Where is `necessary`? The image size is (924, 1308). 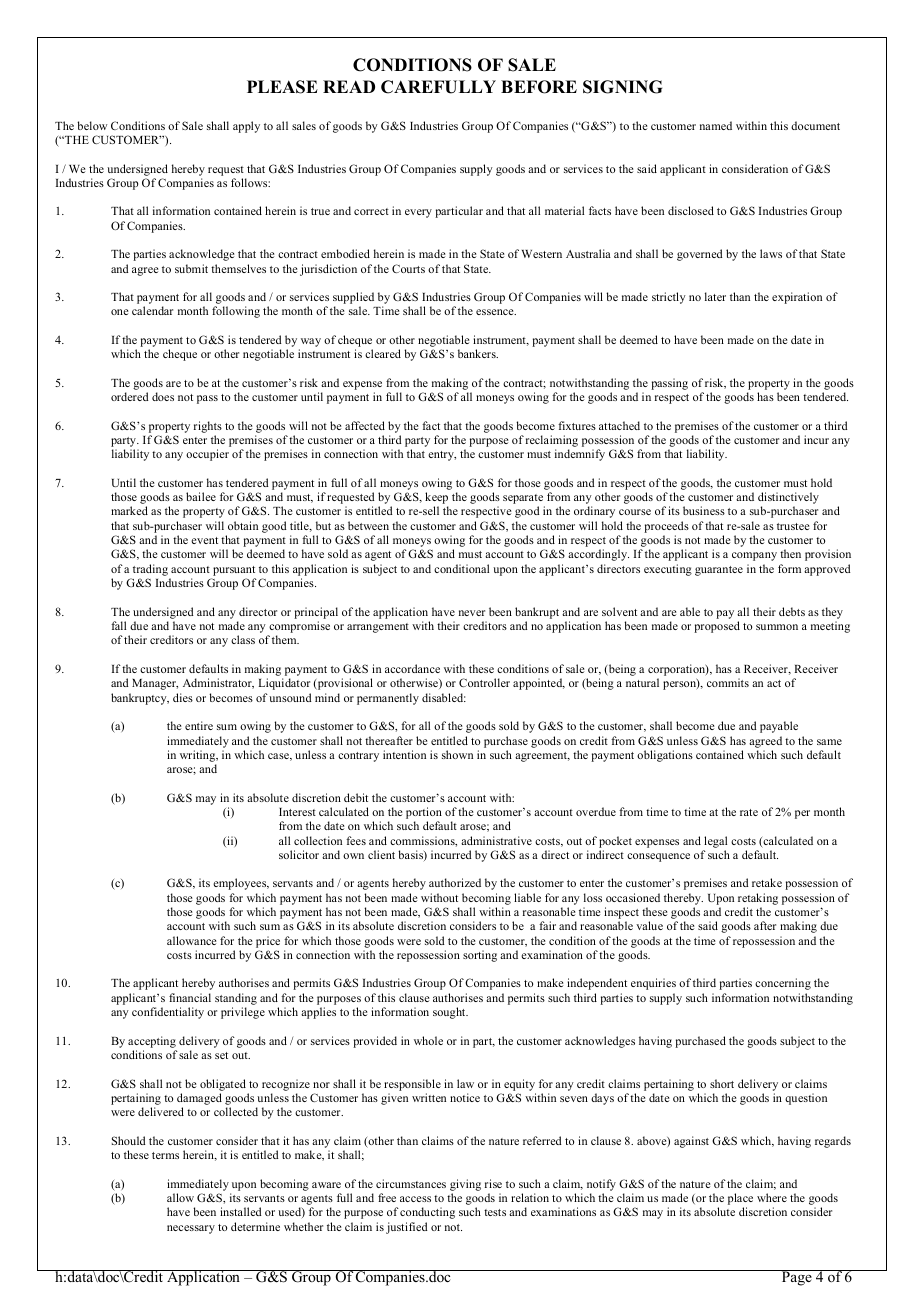 necessary is located at coordinates (191, 1229).
